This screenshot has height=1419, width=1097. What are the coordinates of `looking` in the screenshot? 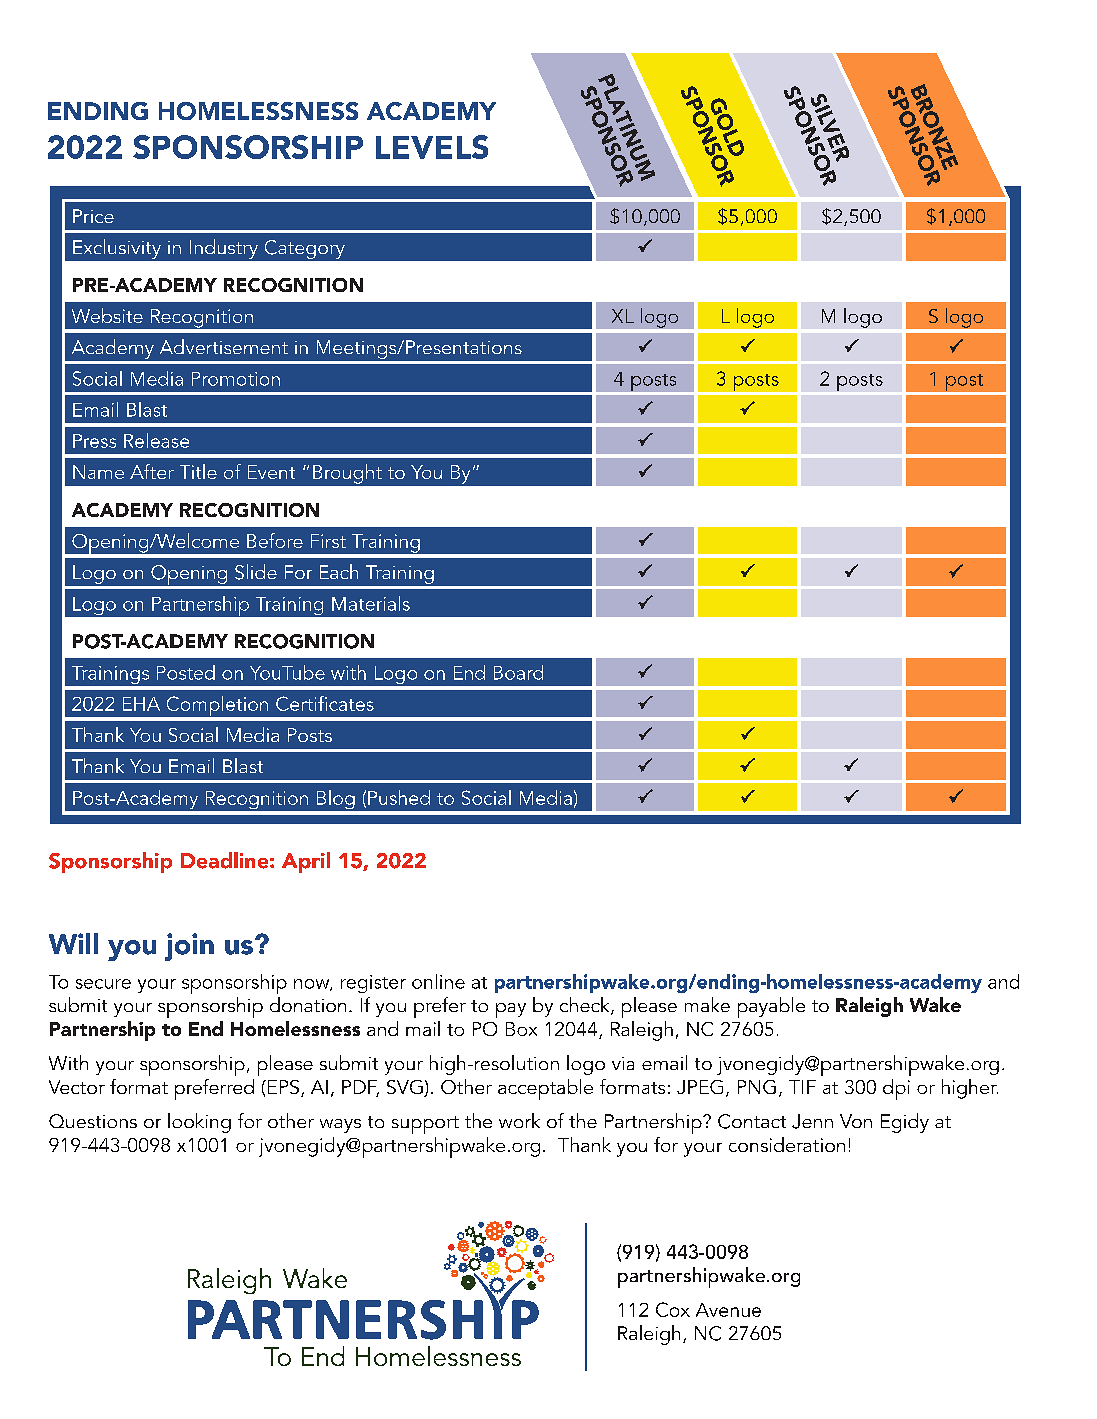 It's located at (199, 1123).
